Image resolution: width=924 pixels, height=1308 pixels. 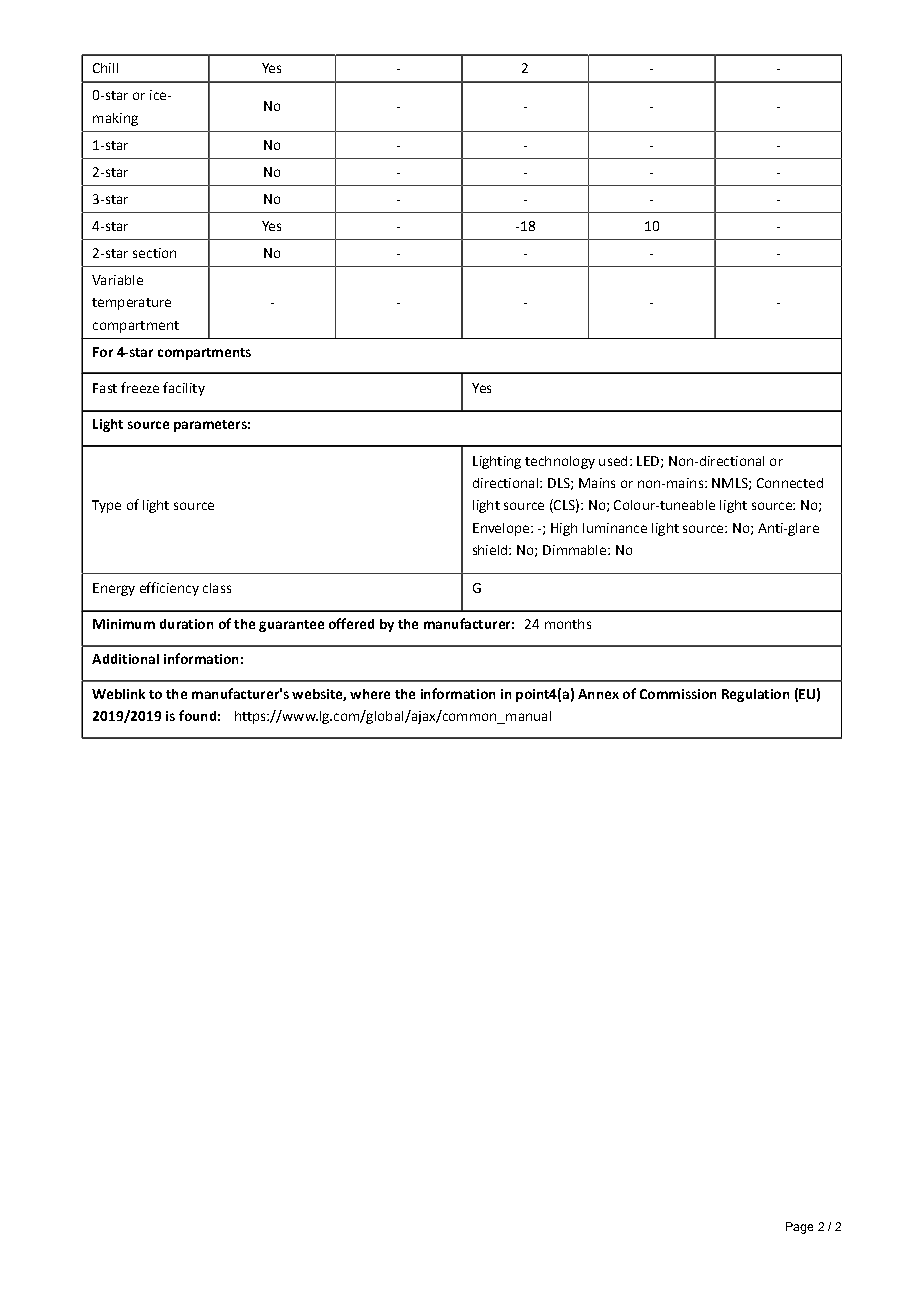 I want to click on section, so click(x=154, y=253).
